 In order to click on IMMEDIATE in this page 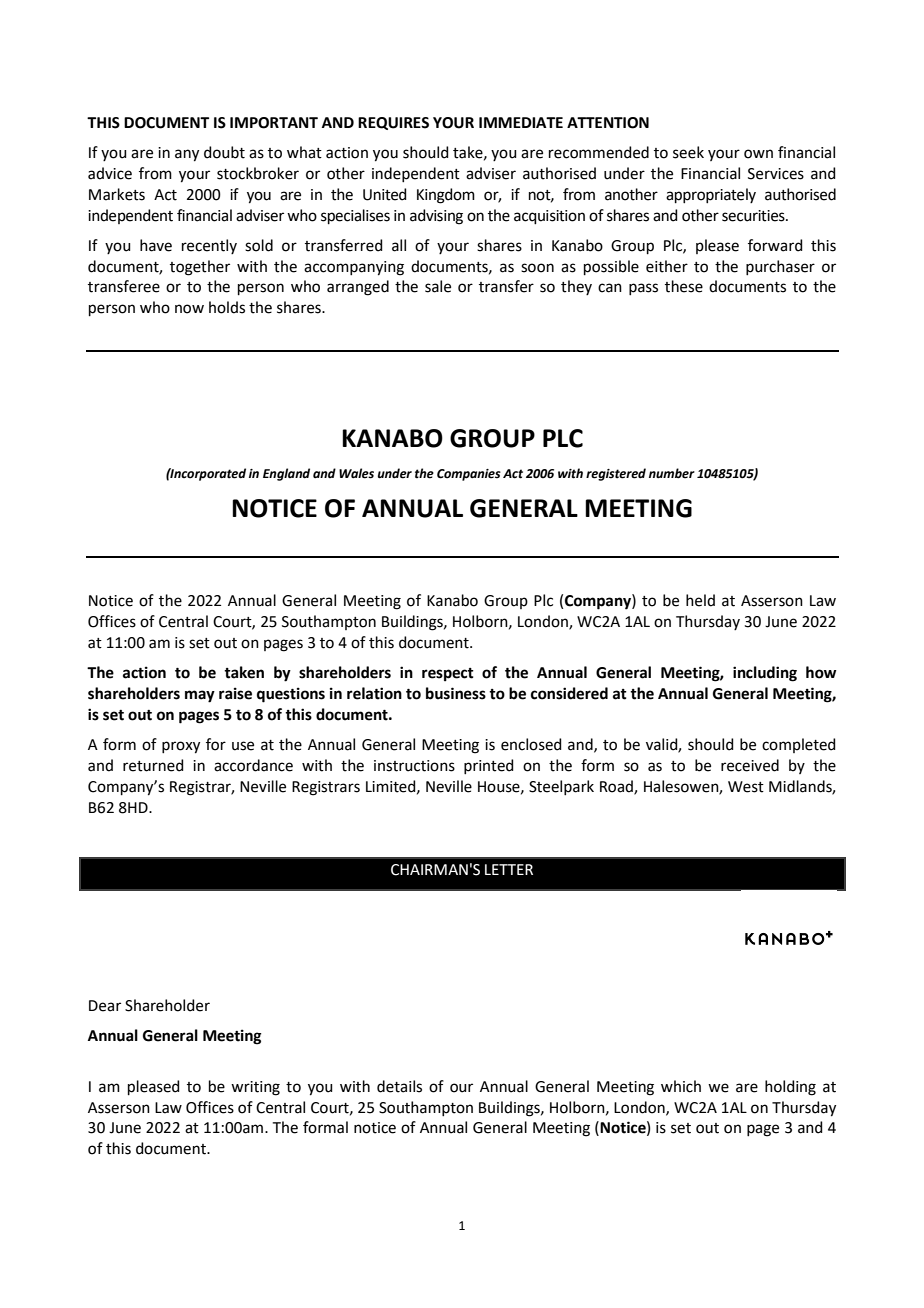, I will do `click(521, 122)`.
